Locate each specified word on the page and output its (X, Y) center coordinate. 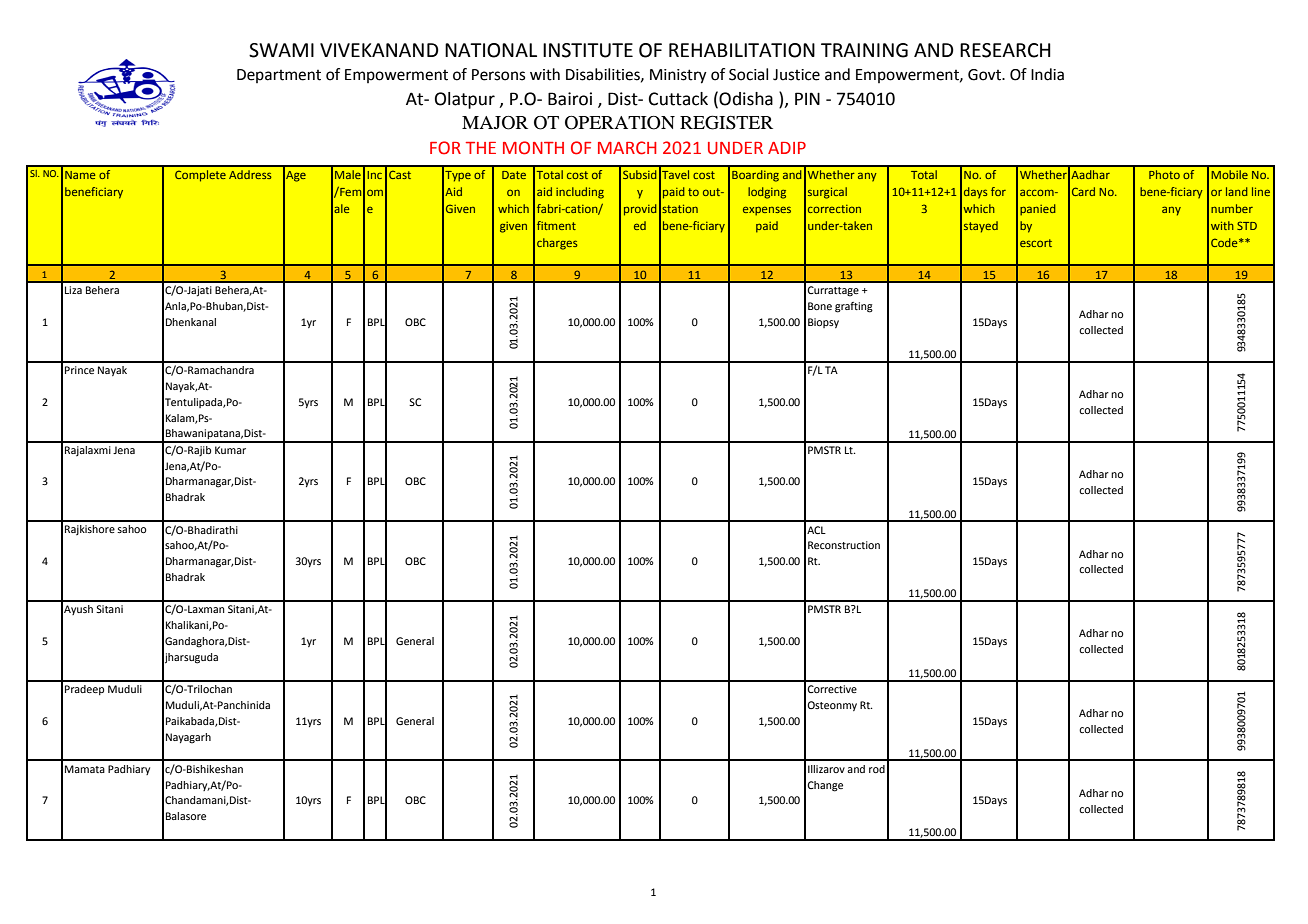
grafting (854, 307)
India (1047, 74)
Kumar (230, 450)
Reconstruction (844, 545)
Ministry (678, 76)
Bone (820, 306)
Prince (79, 370)
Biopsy (823, 323)
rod (877, 769)
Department (279, 76)
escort (1036, 243)
